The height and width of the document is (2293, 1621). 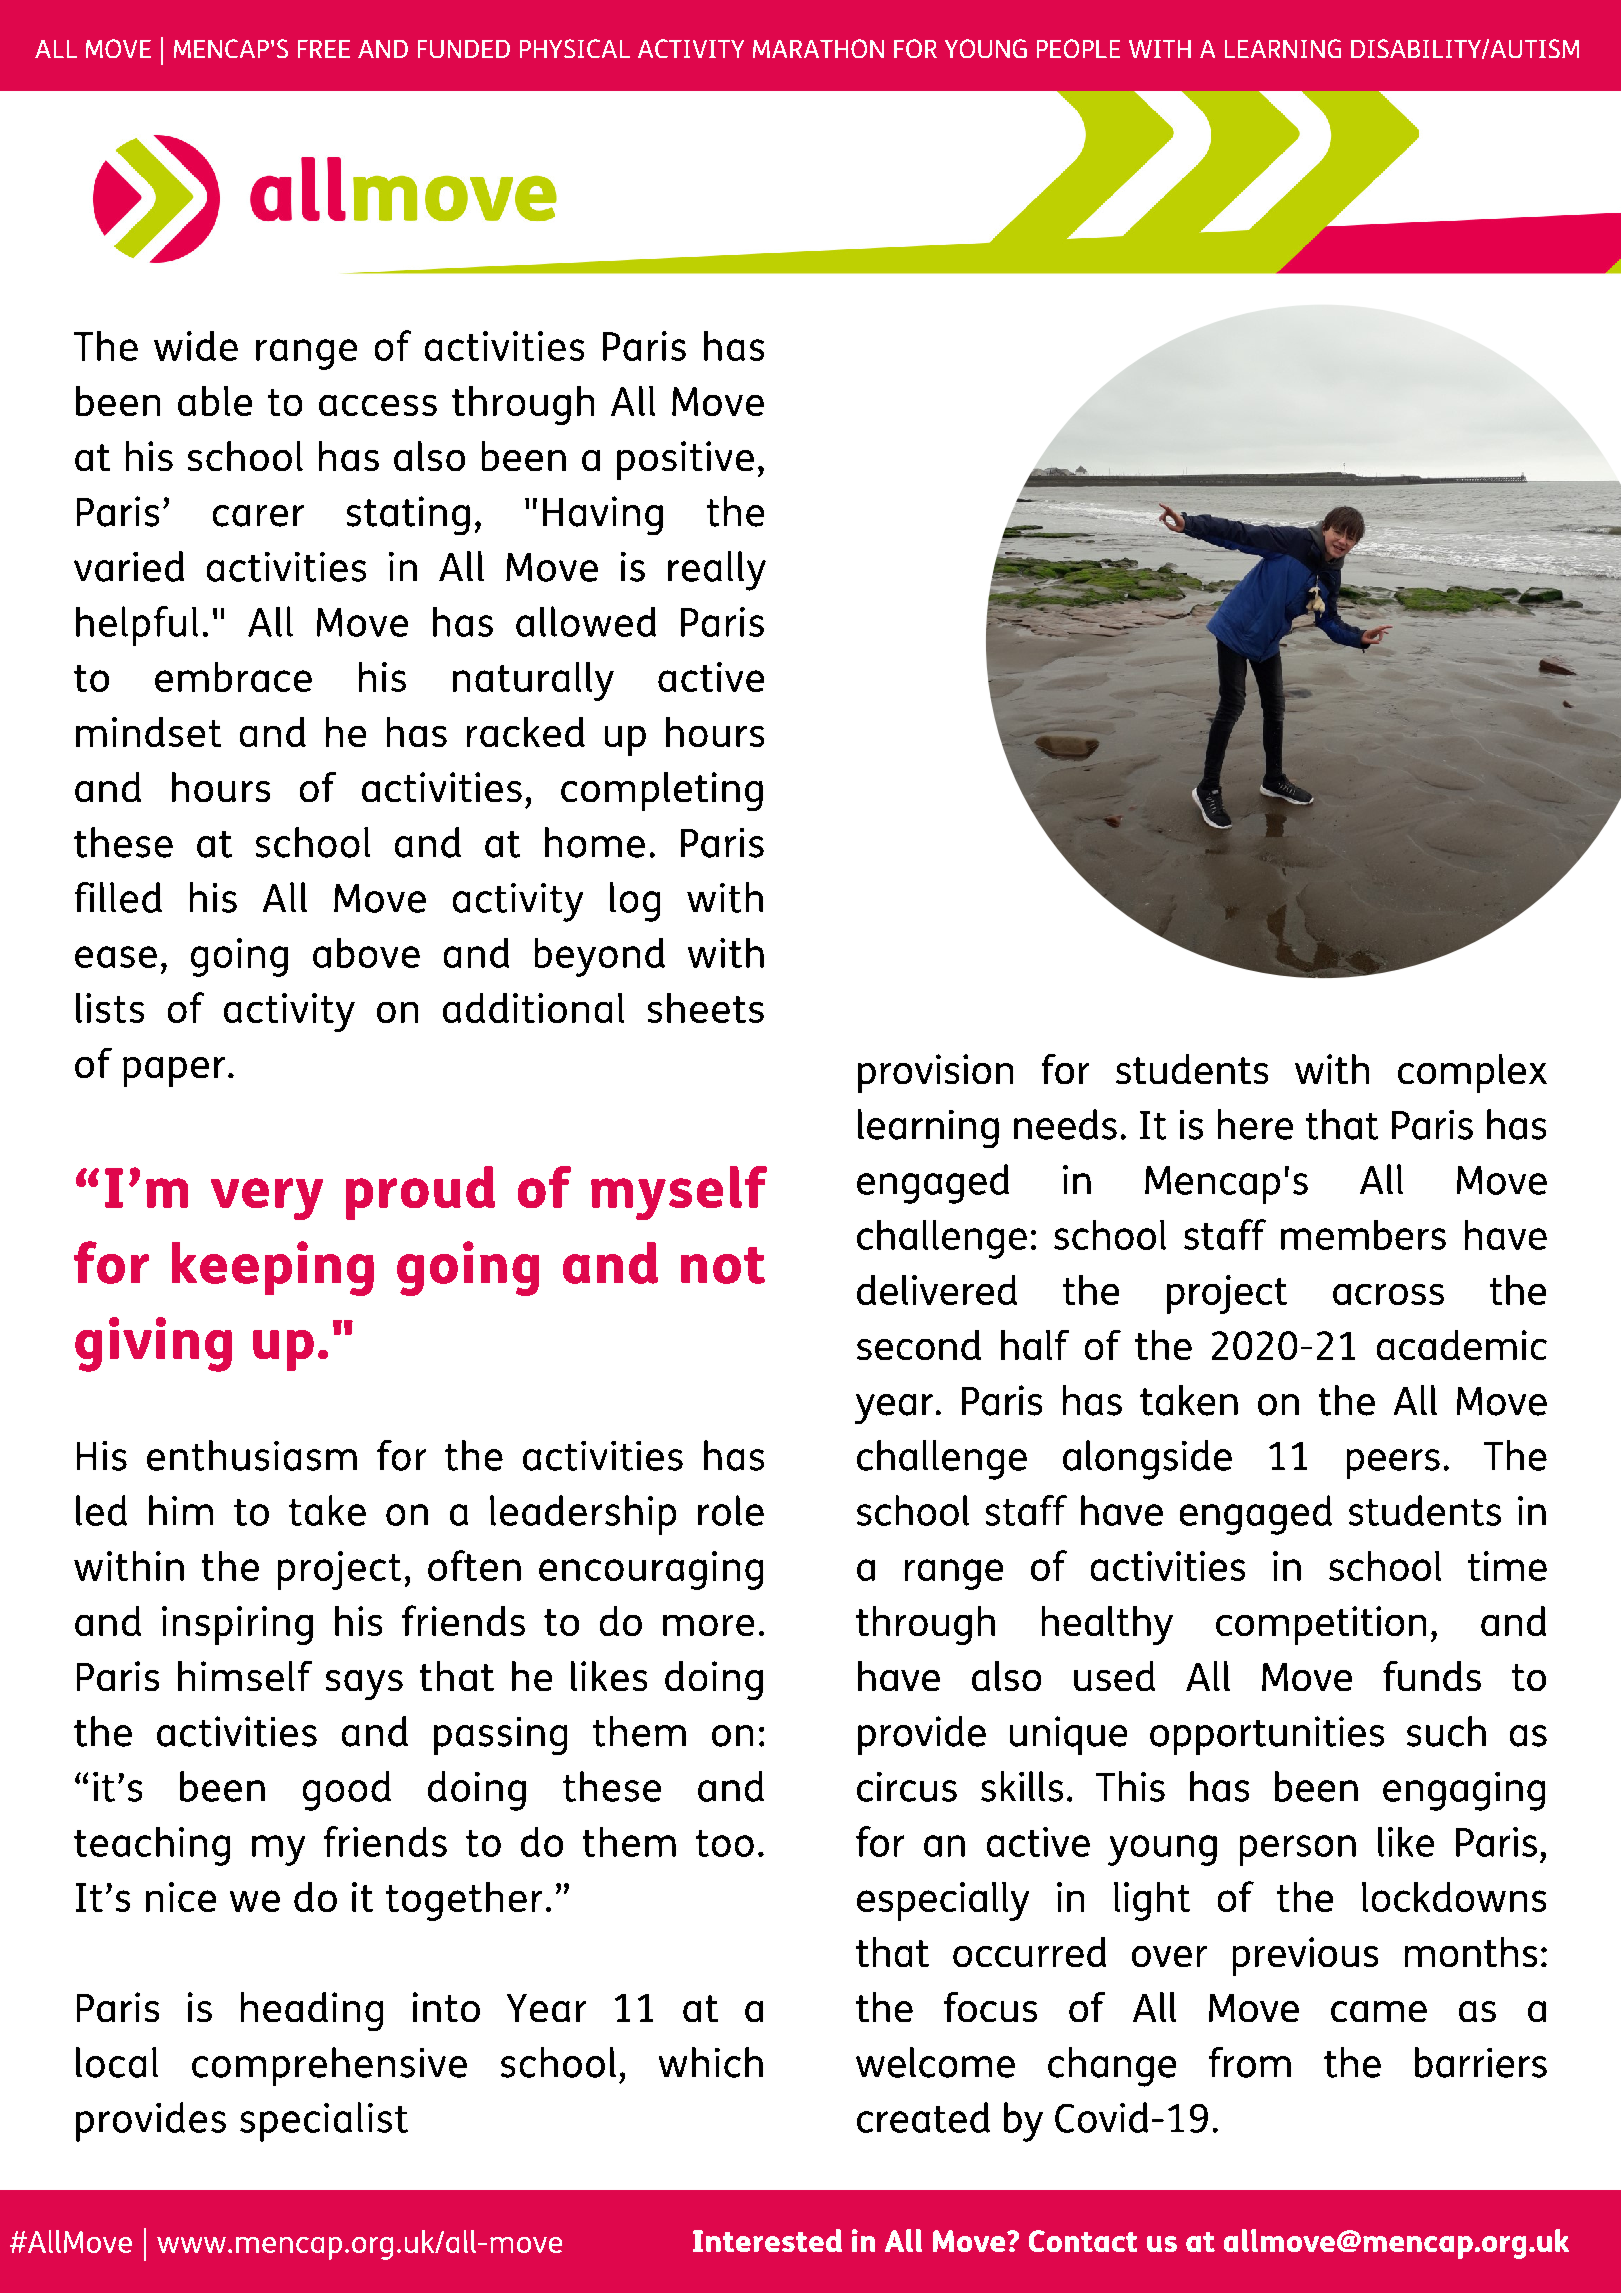 What do you see at coordinates (731, 1510) in the document?
I see `role` at bounding box center [731, 1510].
